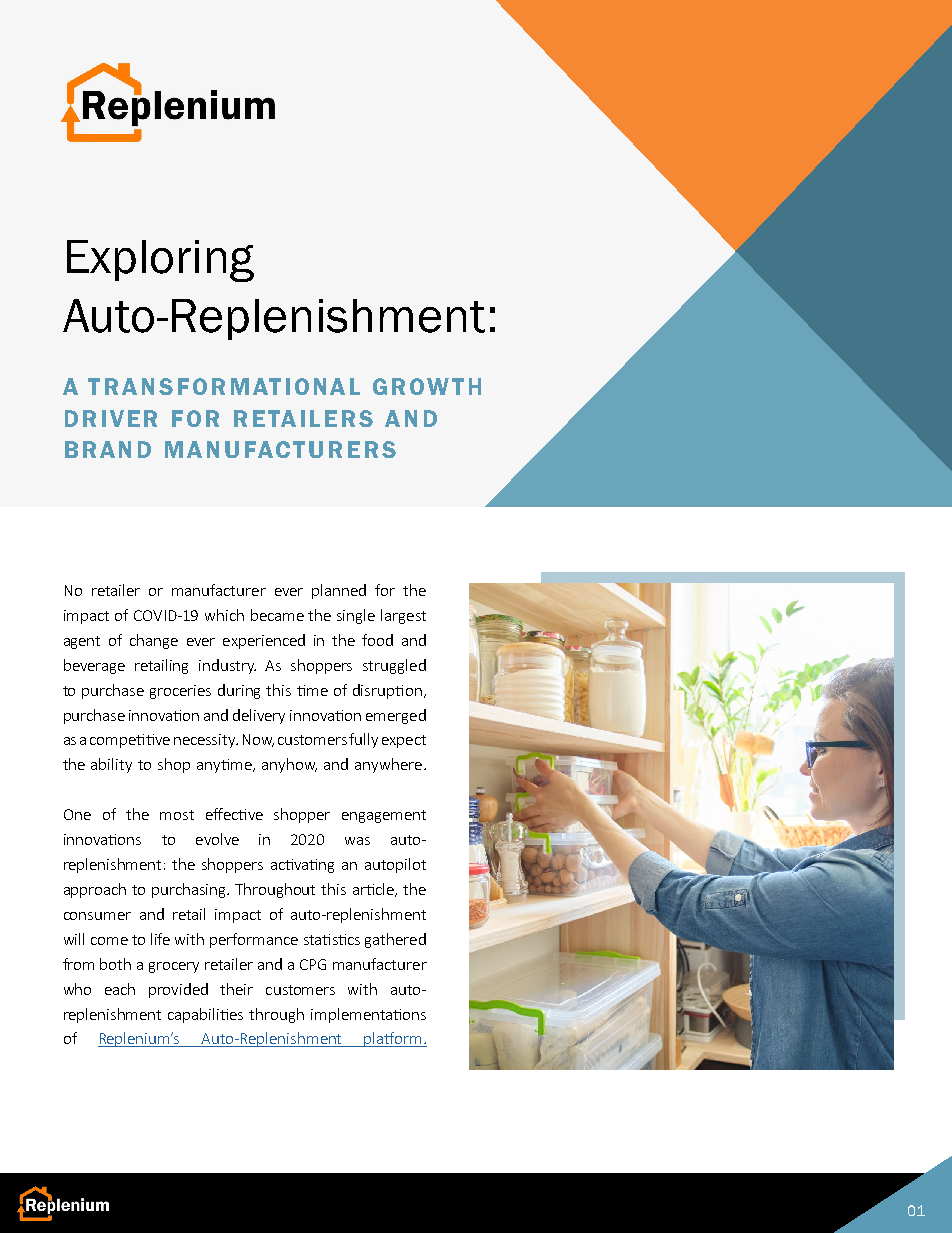  I want to click on industry, so click(227, 666).
